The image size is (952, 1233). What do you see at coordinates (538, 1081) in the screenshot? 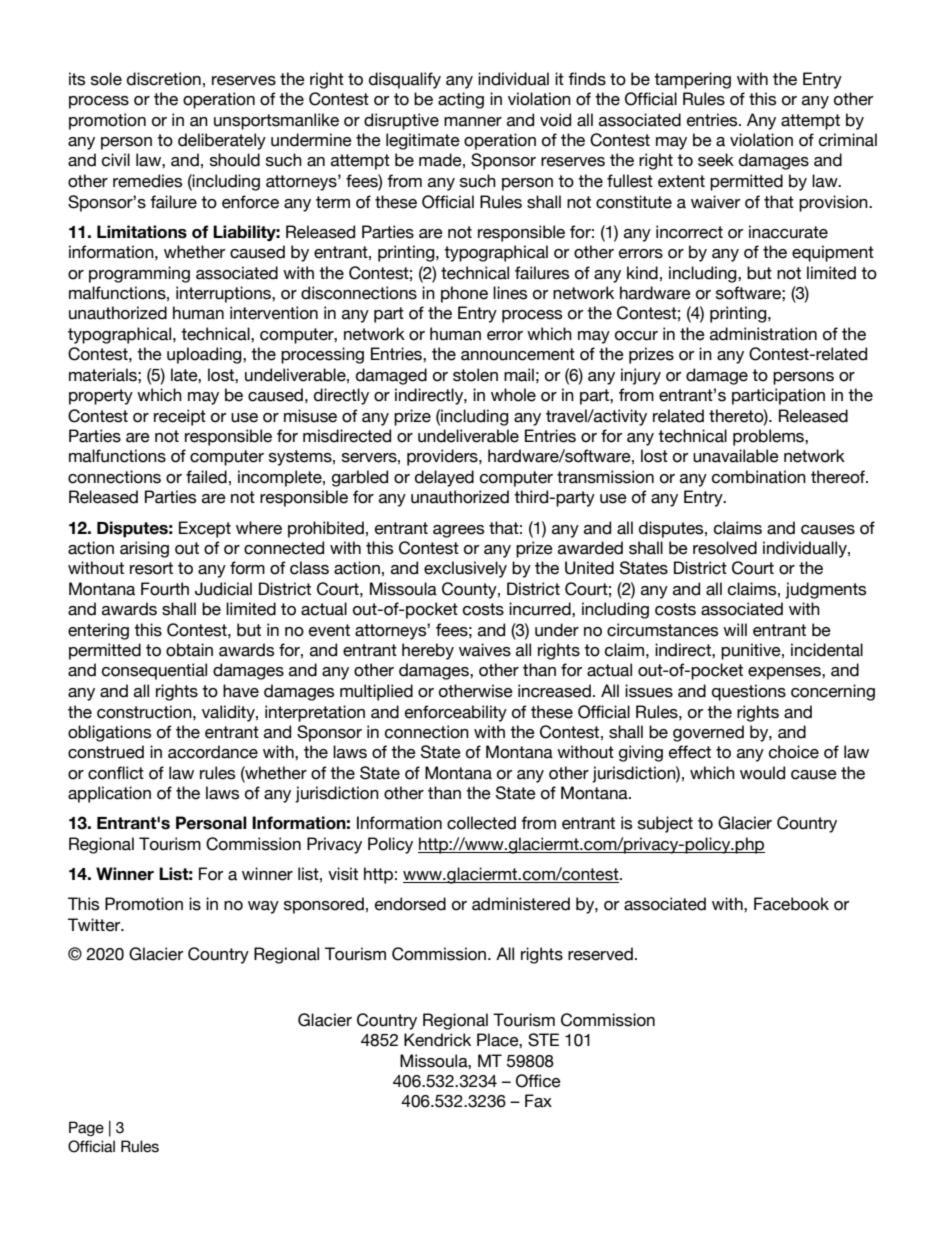
I see `Office` at bounding box center [538, 1081].
